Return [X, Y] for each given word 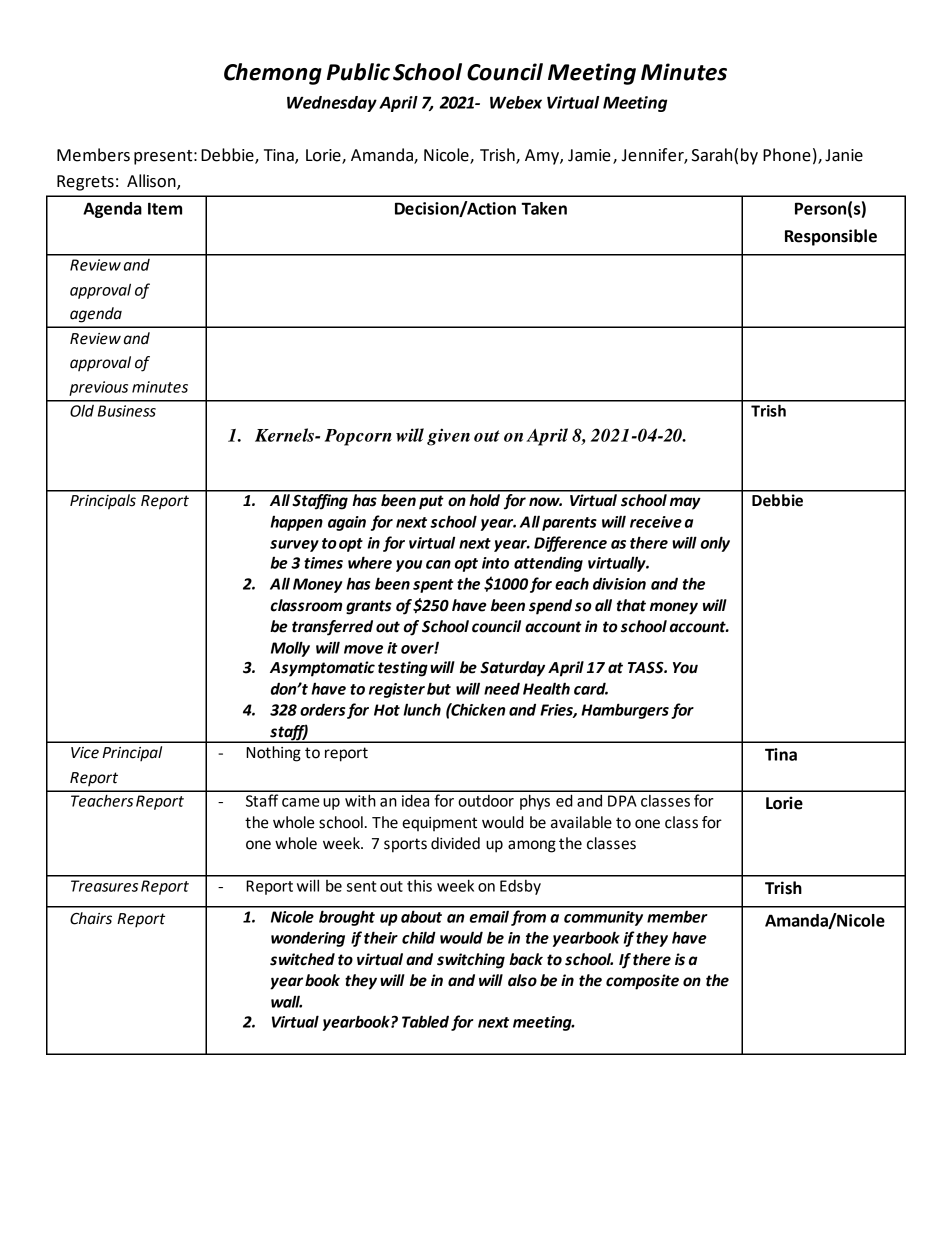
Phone [787, 155]
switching [471, 961]
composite [642, 982]
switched [302, 959]
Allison [152, 182]
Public [358, 72]
